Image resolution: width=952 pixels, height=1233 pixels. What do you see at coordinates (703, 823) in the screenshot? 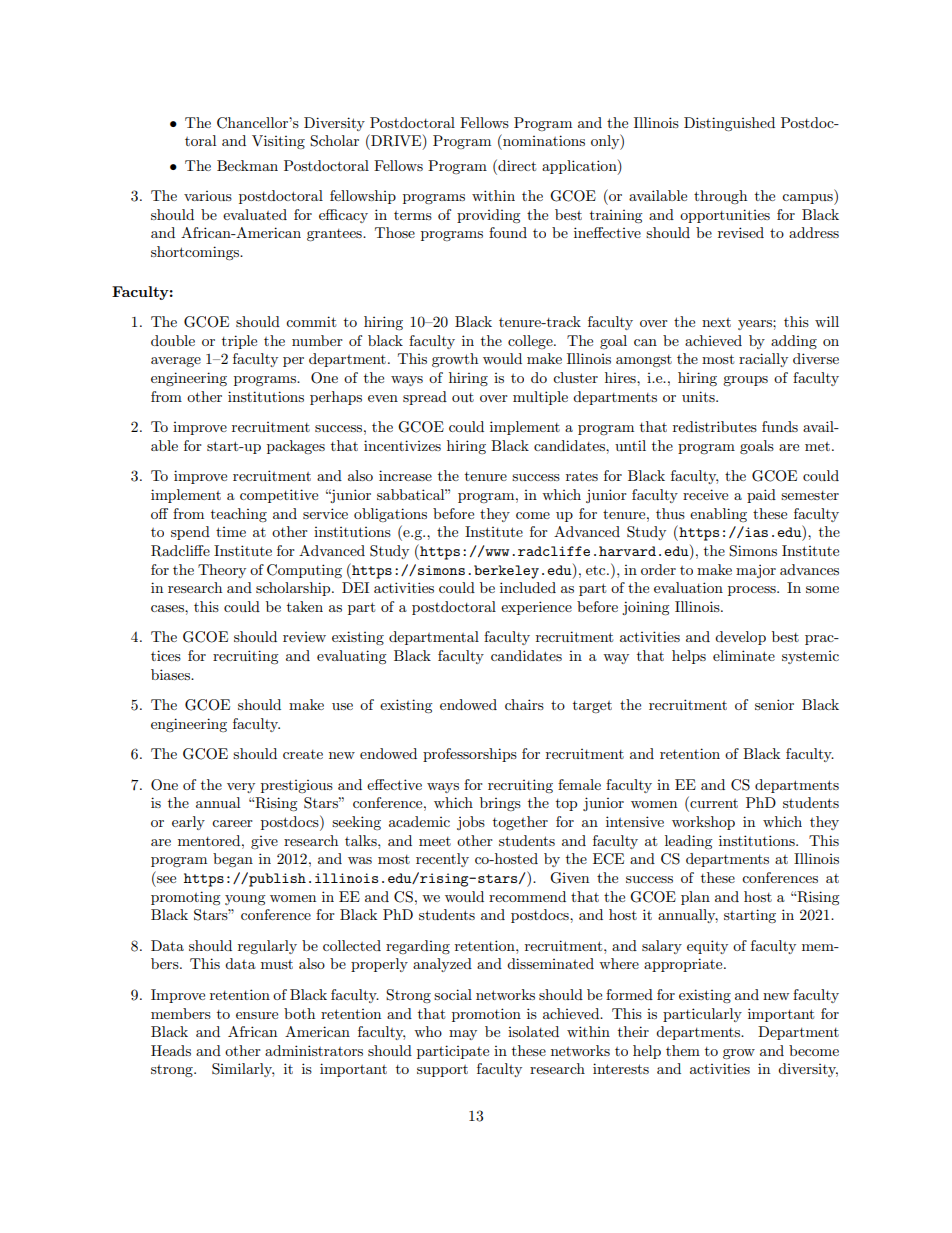
I see `workshop` at bounding box center [703, 823].
